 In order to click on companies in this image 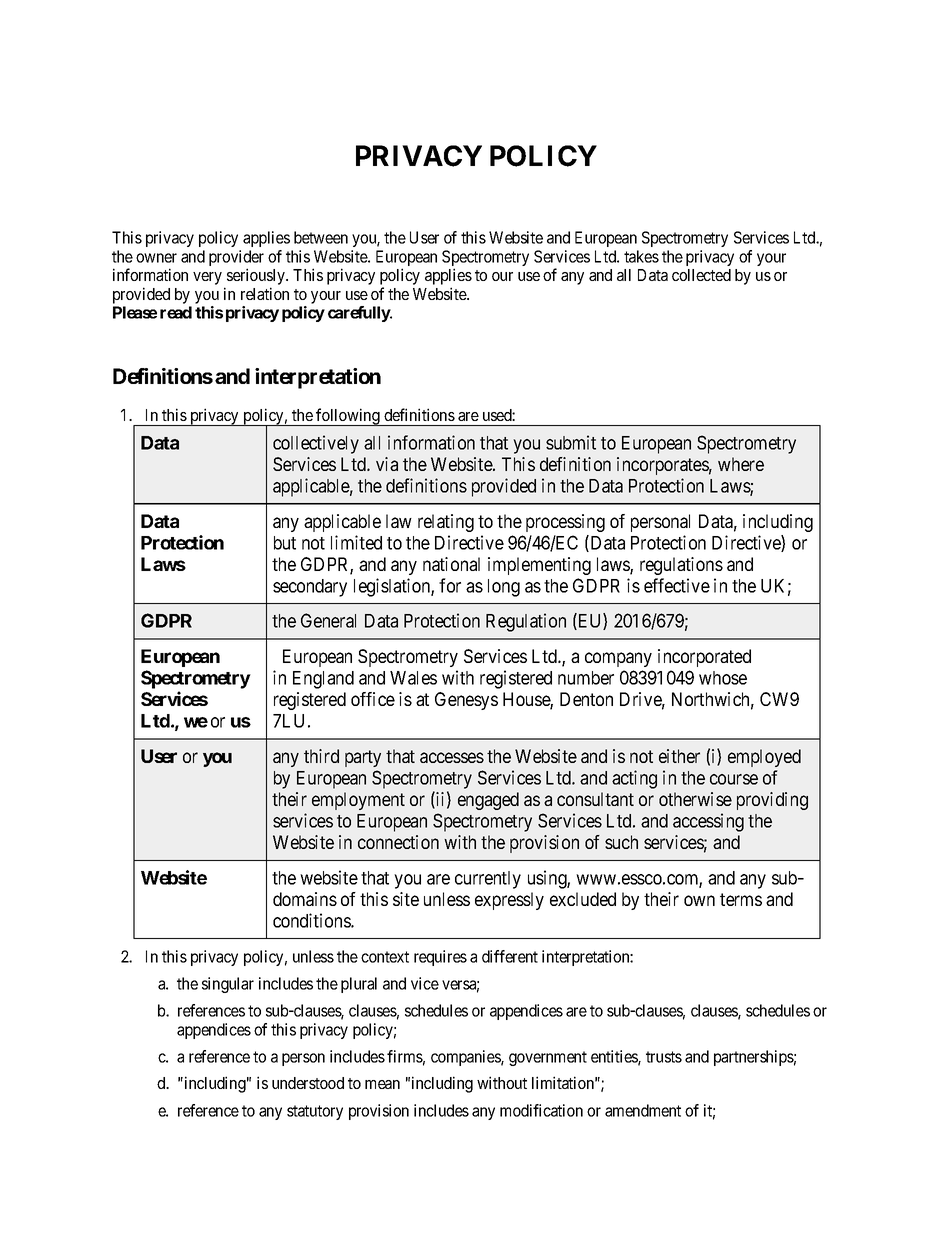, I will do `click(466, 1058)`.
